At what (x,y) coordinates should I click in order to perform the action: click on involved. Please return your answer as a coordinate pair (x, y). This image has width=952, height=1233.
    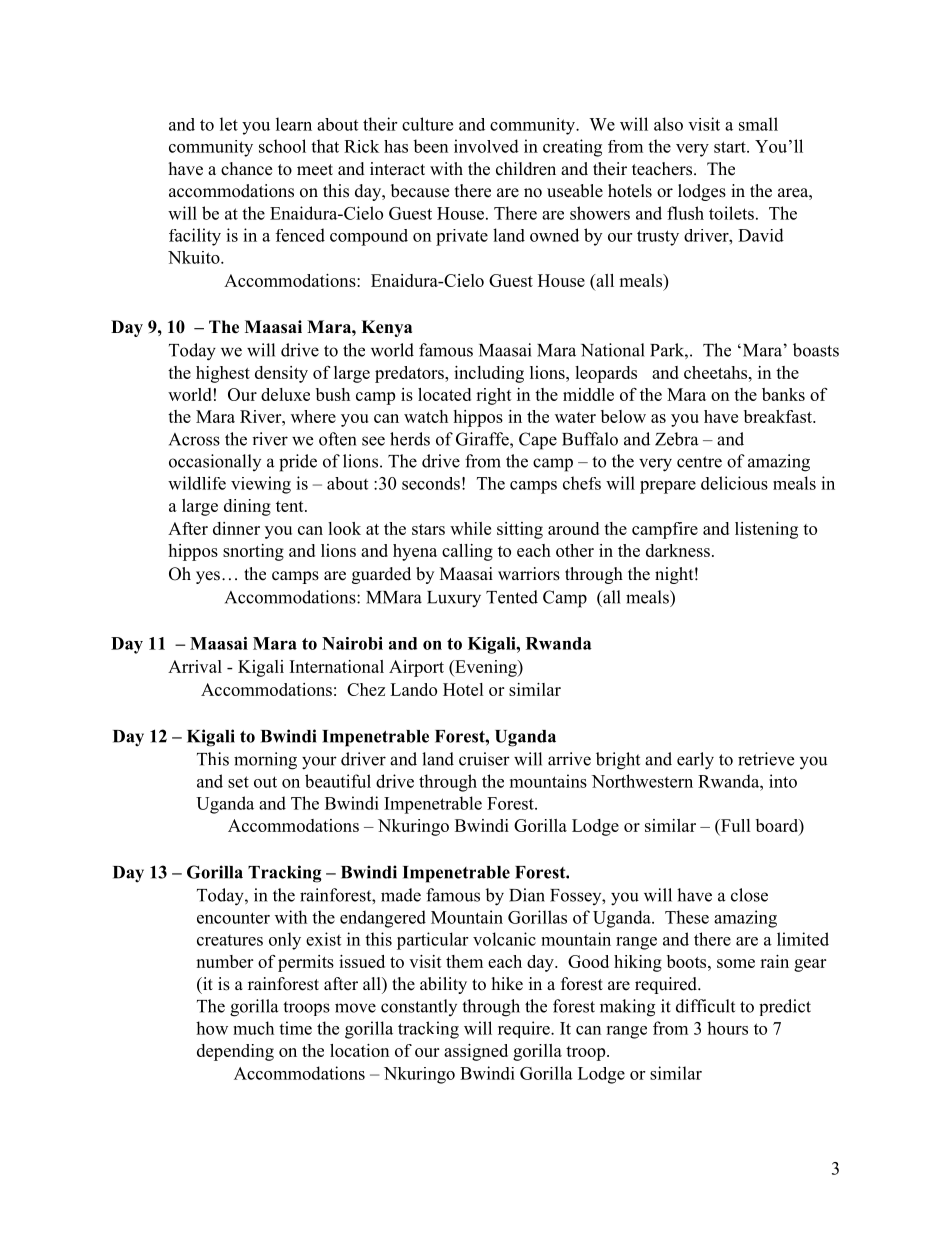
    Looking at the image, I should click on (486, 146).
